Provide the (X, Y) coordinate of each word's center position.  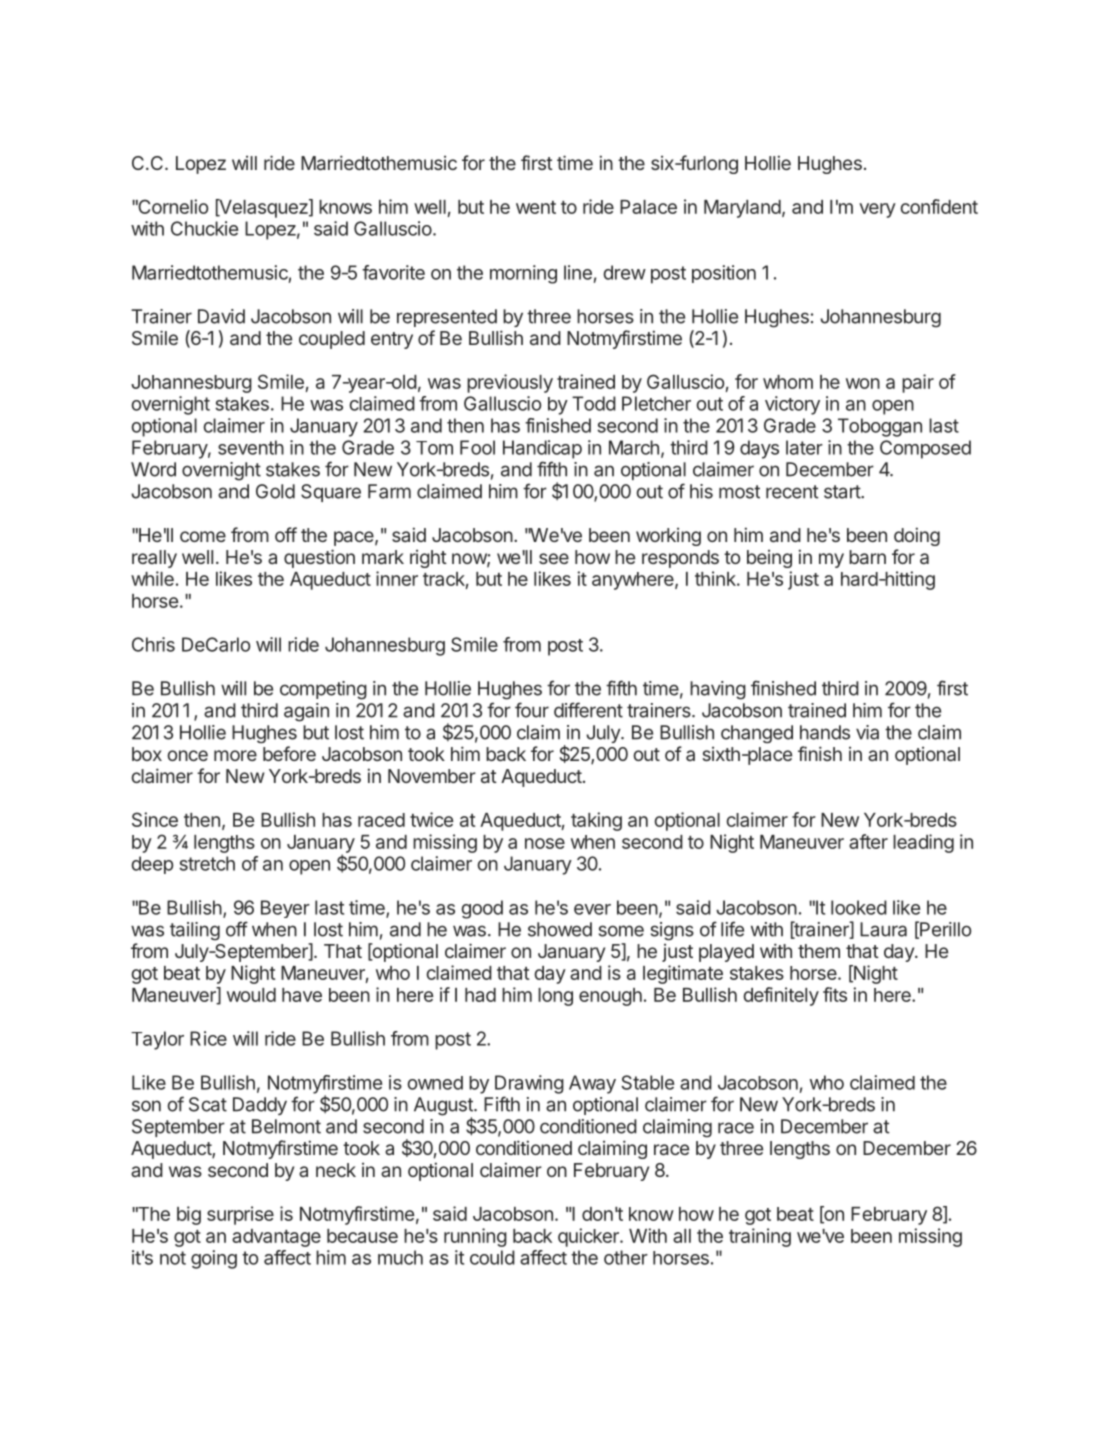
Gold (275, 491)
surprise (240, 1215)
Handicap (542, 449)
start (843, 492)
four (532, 710)
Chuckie (204, 228)
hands (825, 732)
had (480, 995)
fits (835, 994)
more (235, 755)
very (877, 210)
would (251, 995)
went (536, 207)
